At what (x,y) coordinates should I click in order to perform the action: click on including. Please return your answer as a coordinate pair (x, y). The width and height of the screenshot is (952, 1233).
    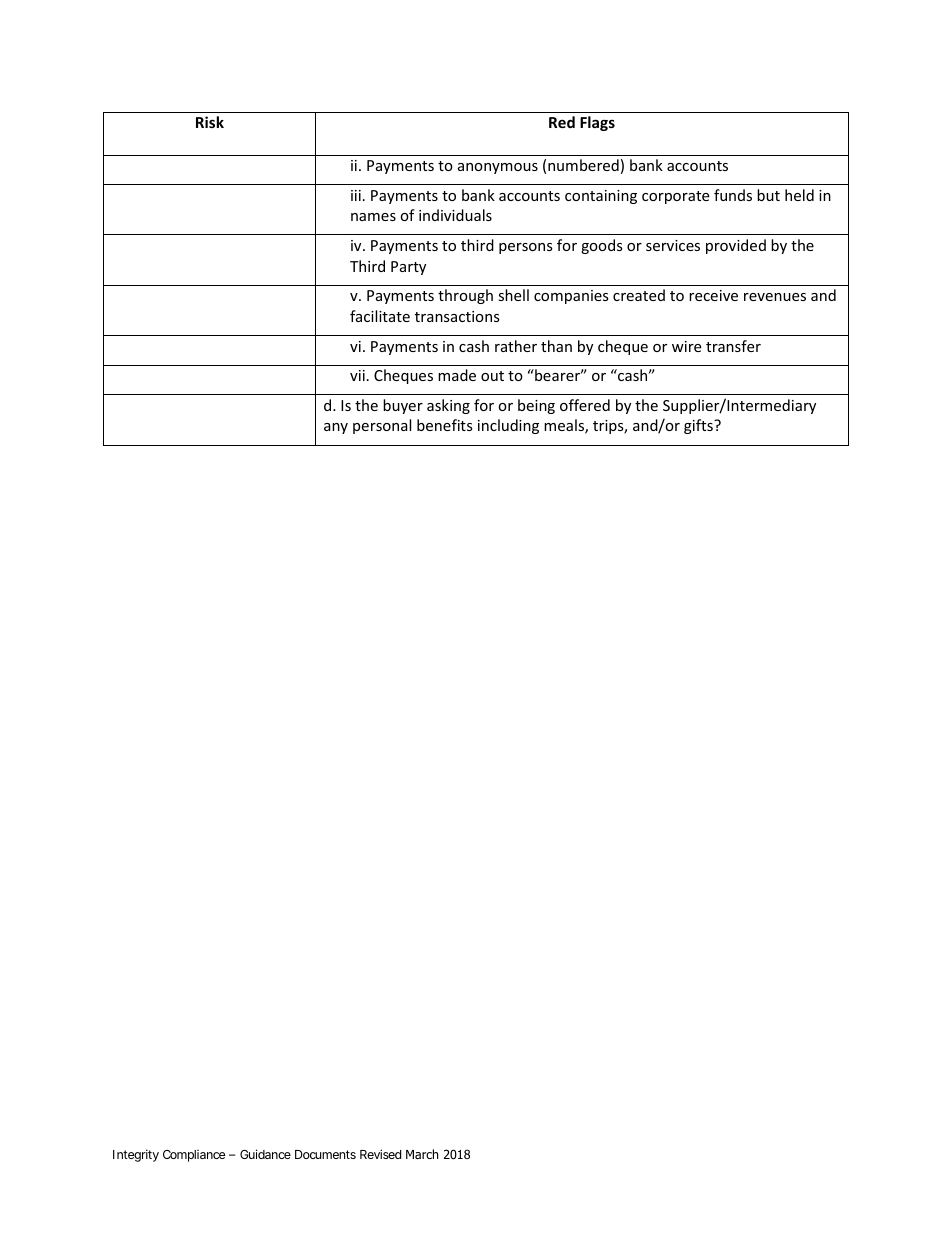
    Looking at the image, I should click on (508, 426).
